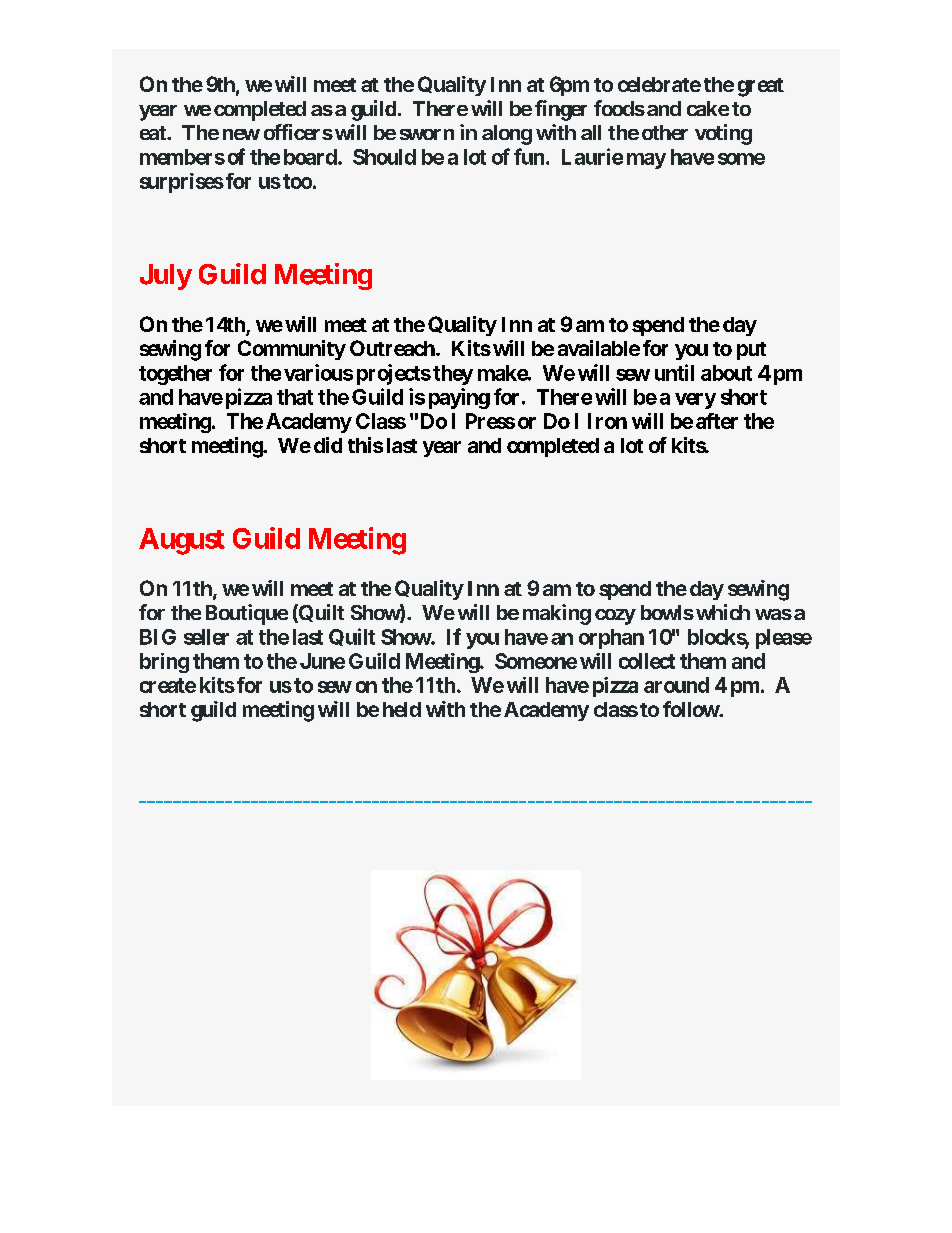 The height and width of the document is (1233, 952). What do you see at coordinates (646, 161) in the document?
I see `may` at bounding box center [646, 161].
